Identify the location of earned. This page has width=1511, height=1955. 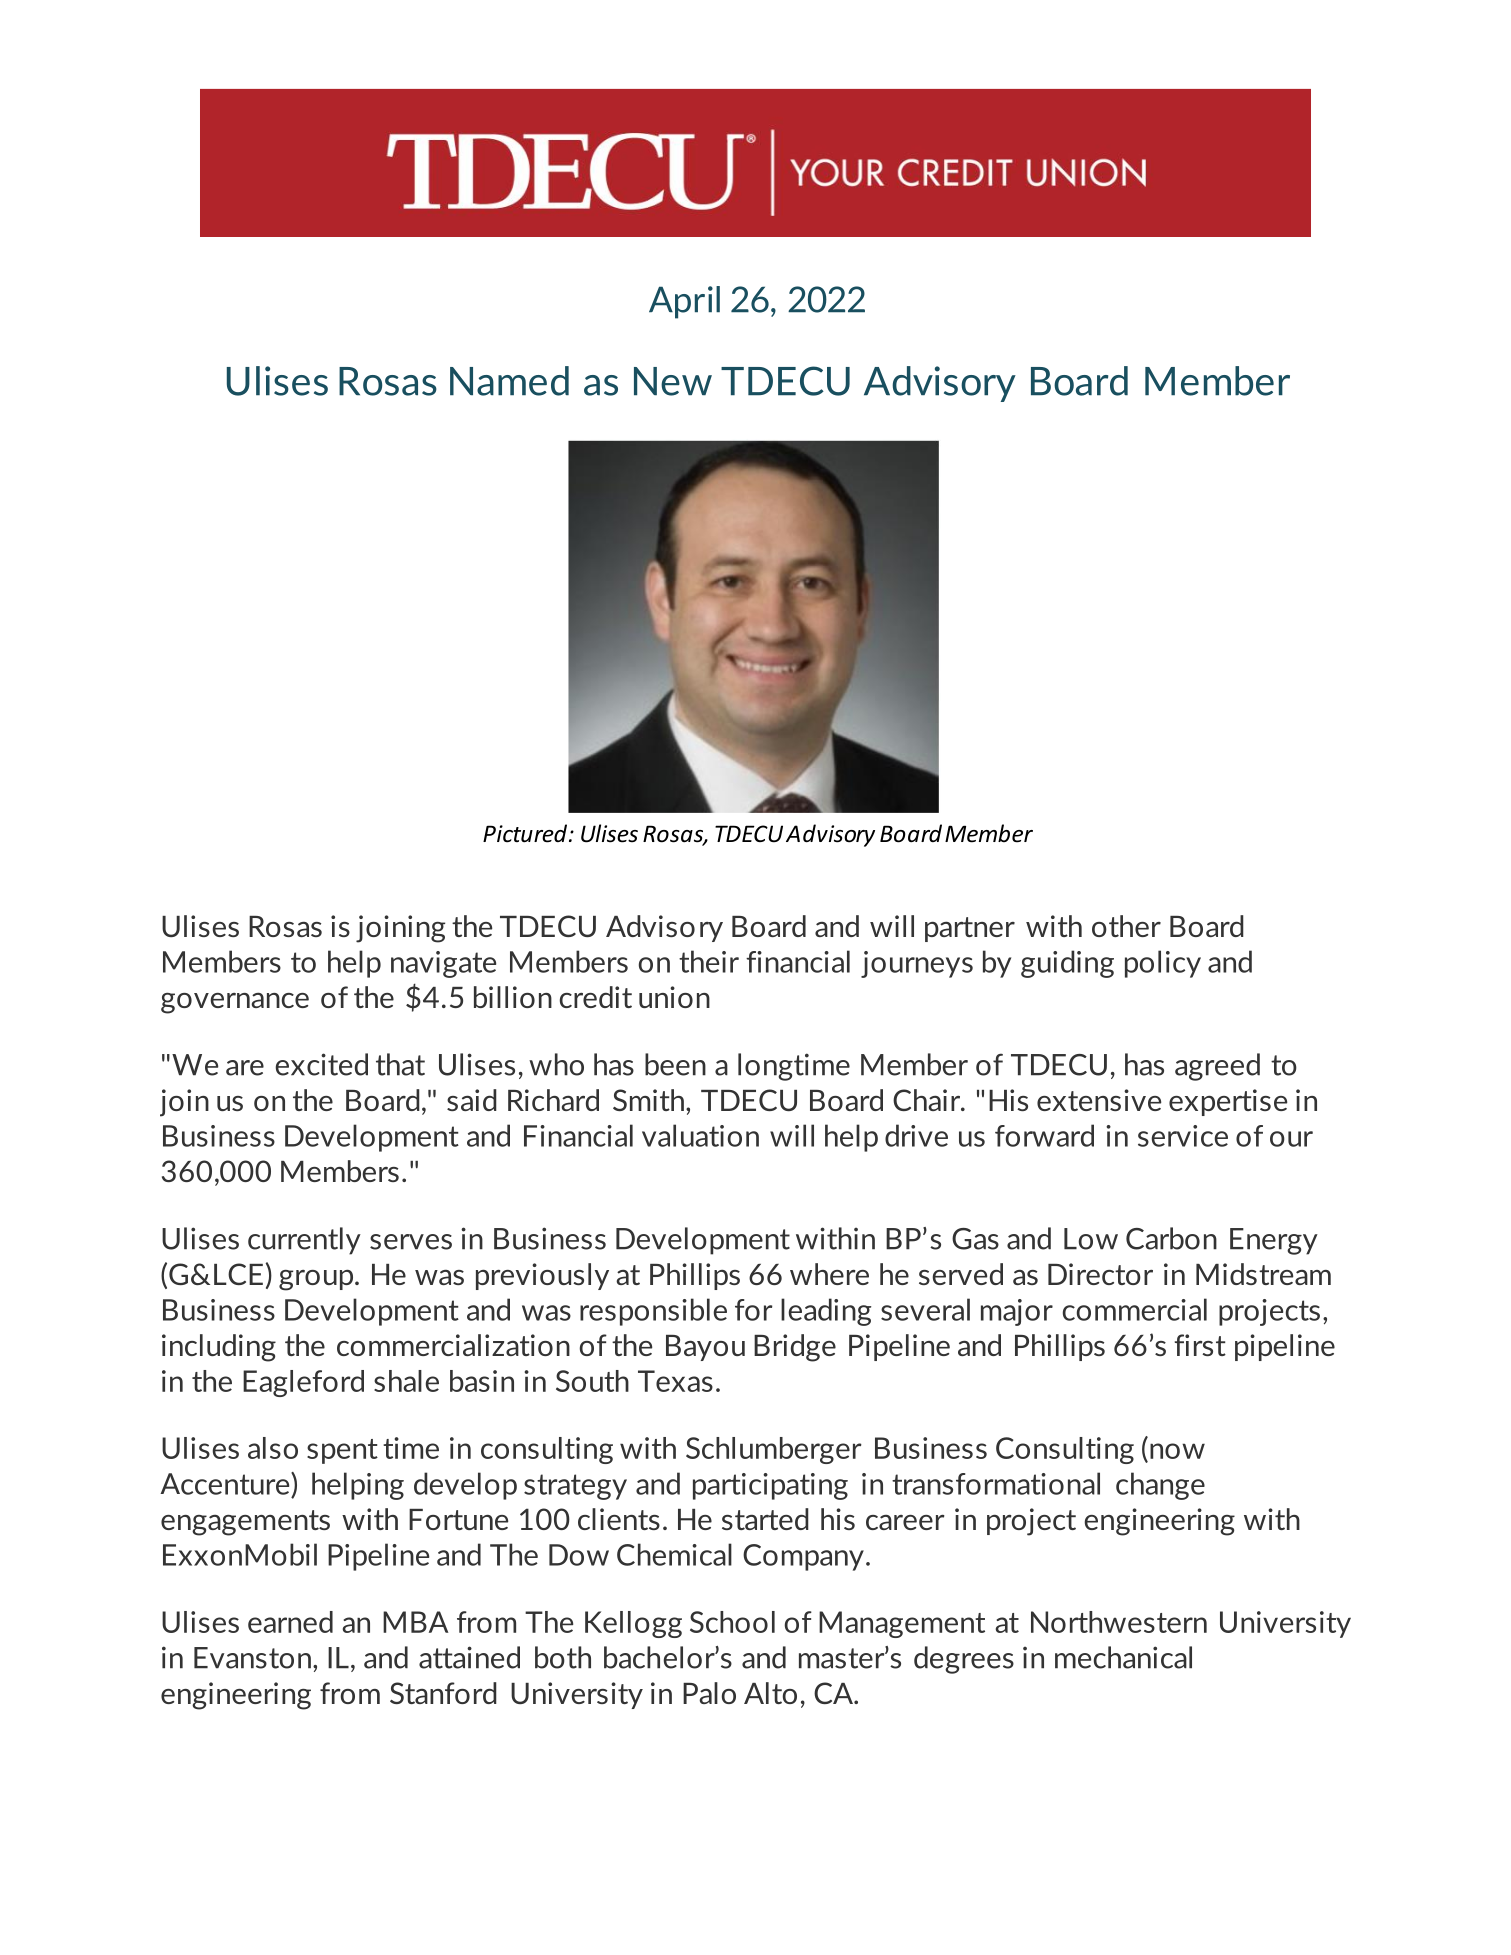
(290, 1622).
